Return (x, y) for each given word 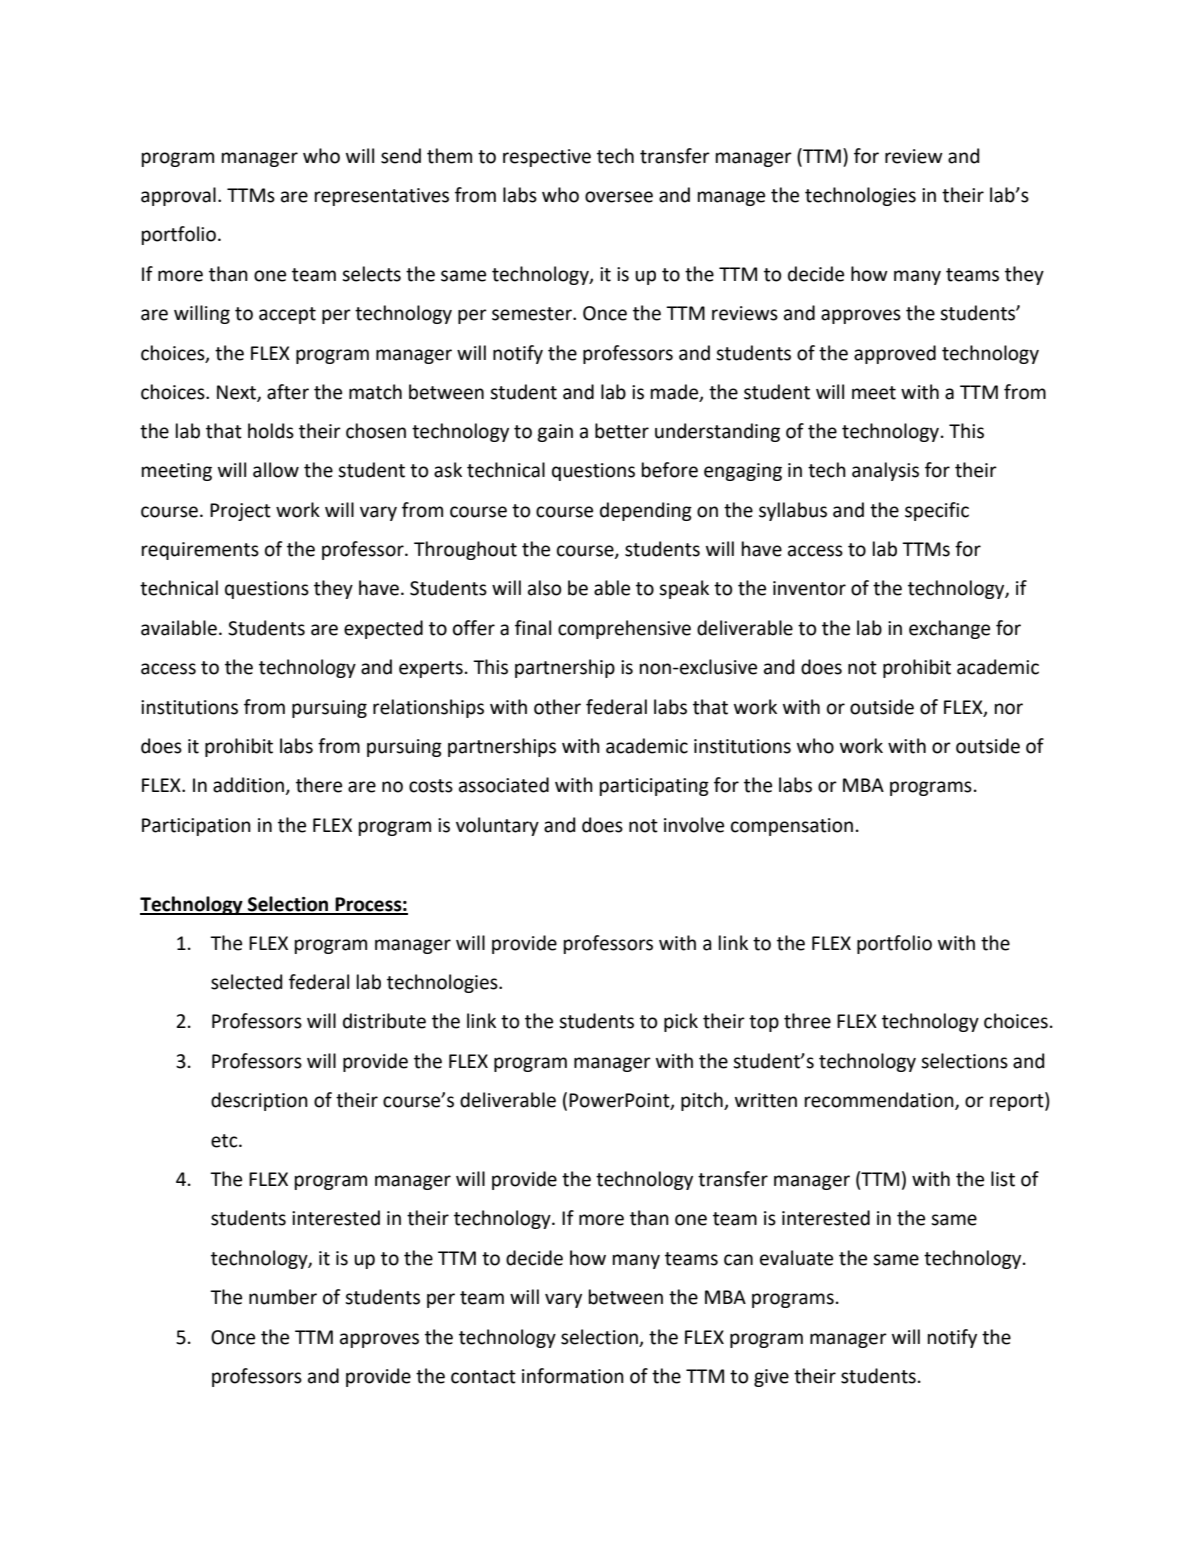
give (771, 1378)
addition (249, 786)
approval (178, 196)
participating (654, 787)
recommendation (880, 1101)
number (283, 1297)
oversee (619, 197)
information (573, 1376)
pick (681, 1022)
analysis (885, 471)
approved (895, 354)
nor (1009, 709)
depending (646, 511)
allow (276, 470)
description (259, 1101)
